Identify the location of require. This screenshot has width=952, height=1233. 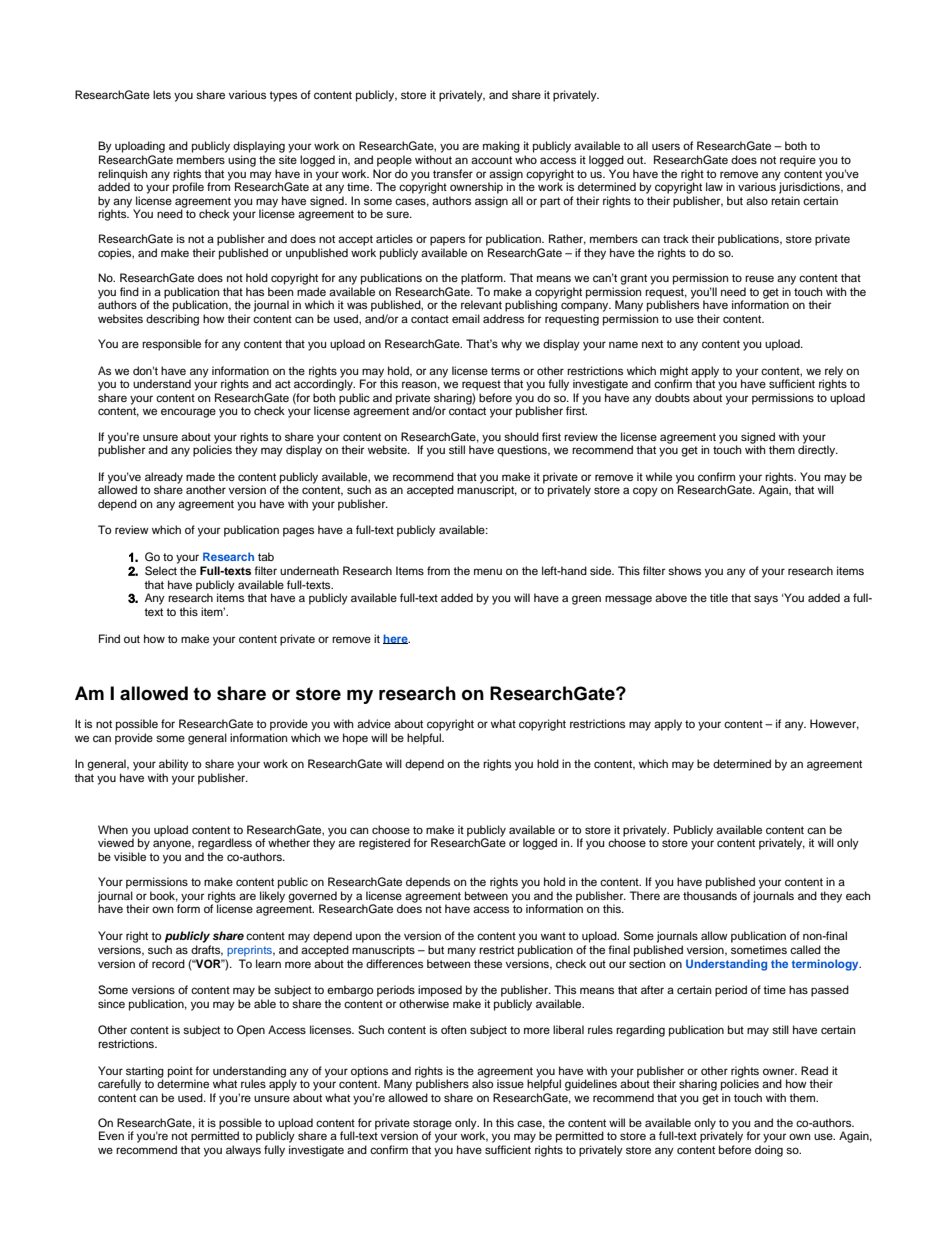
(798, 161).
